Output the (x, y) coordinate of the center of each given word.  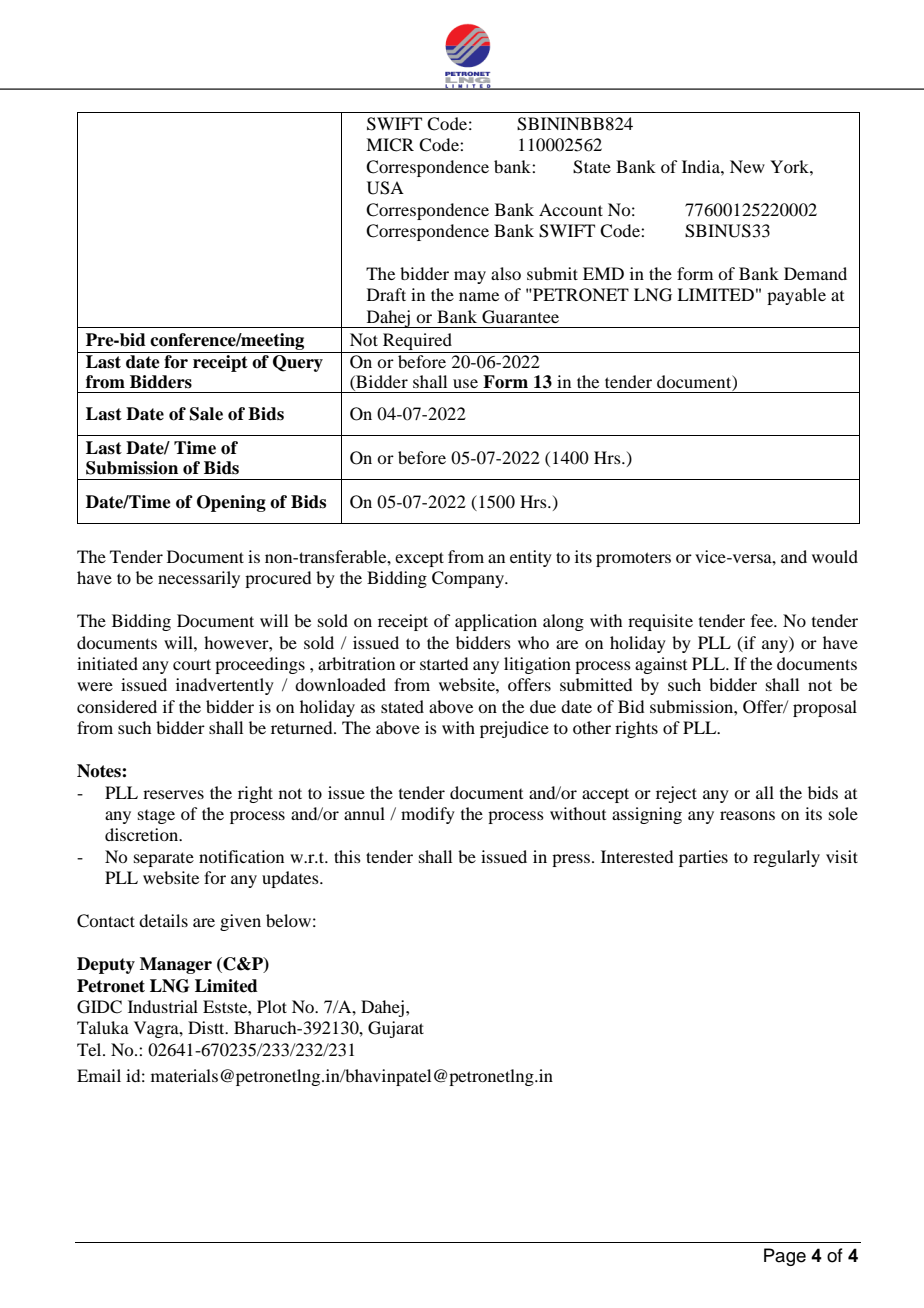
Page (785, 1257)
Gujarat (396, 1029)
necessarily (199, 579)
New (747, 166)
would (835, 556)
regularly (786, 858)
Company (469, 579)
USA (385, 188)
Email (99, 1075)
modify (428, 815)
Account (571, 209)
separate (164, 859)
